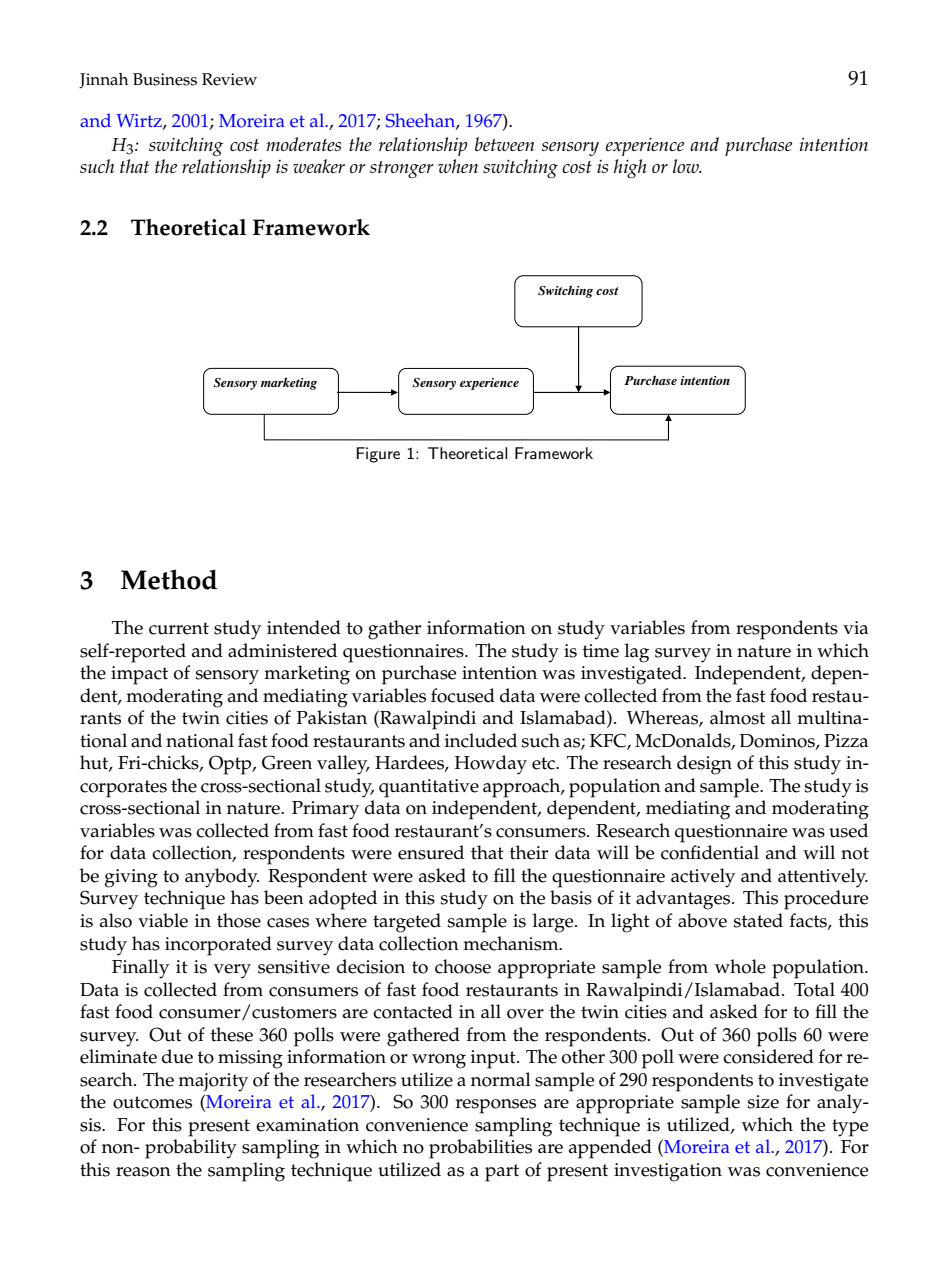  Describe the element at coordinates (704, 765) in the document. I see `design` at that location.
